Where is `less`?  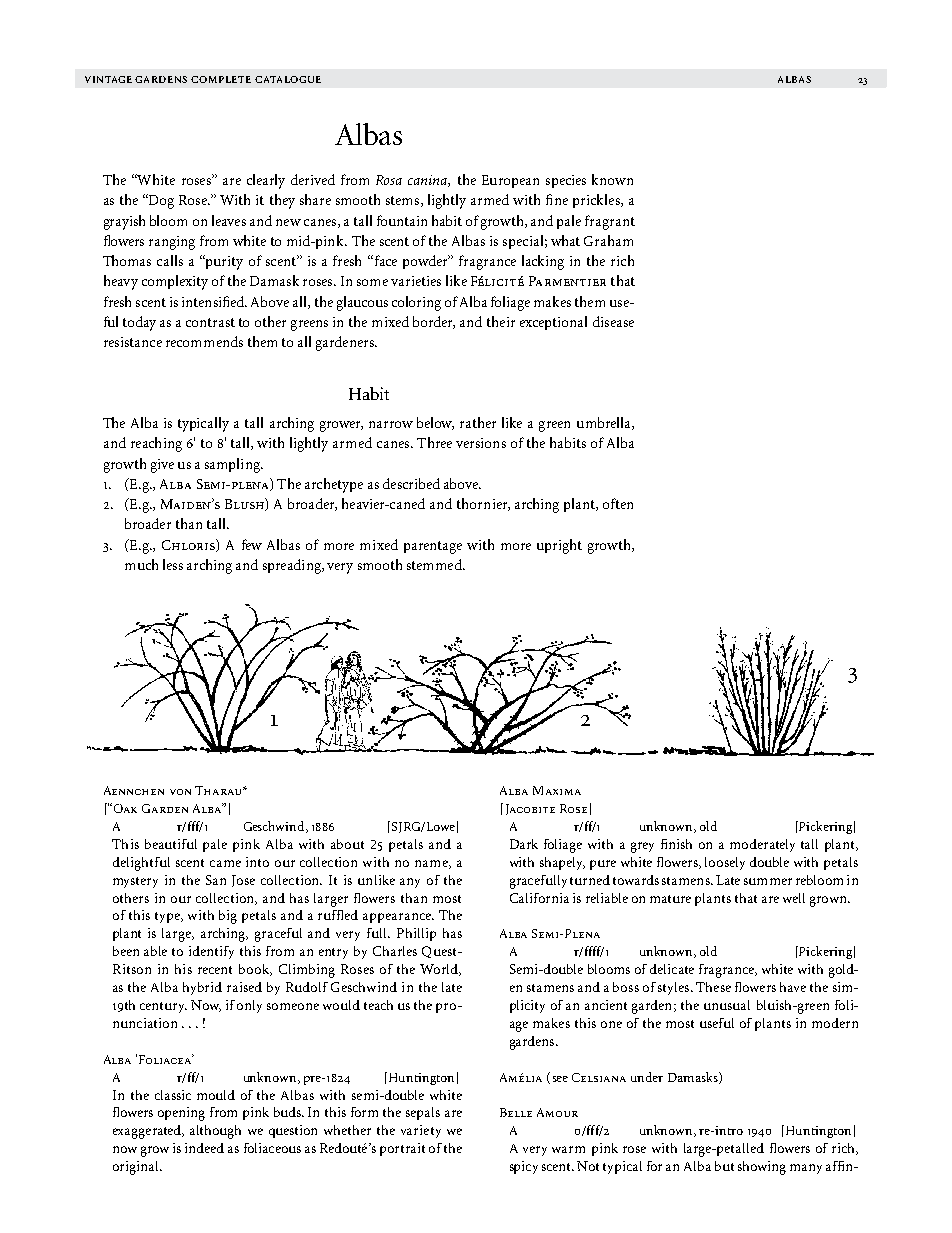
less is located at coordinates (173, 564).
